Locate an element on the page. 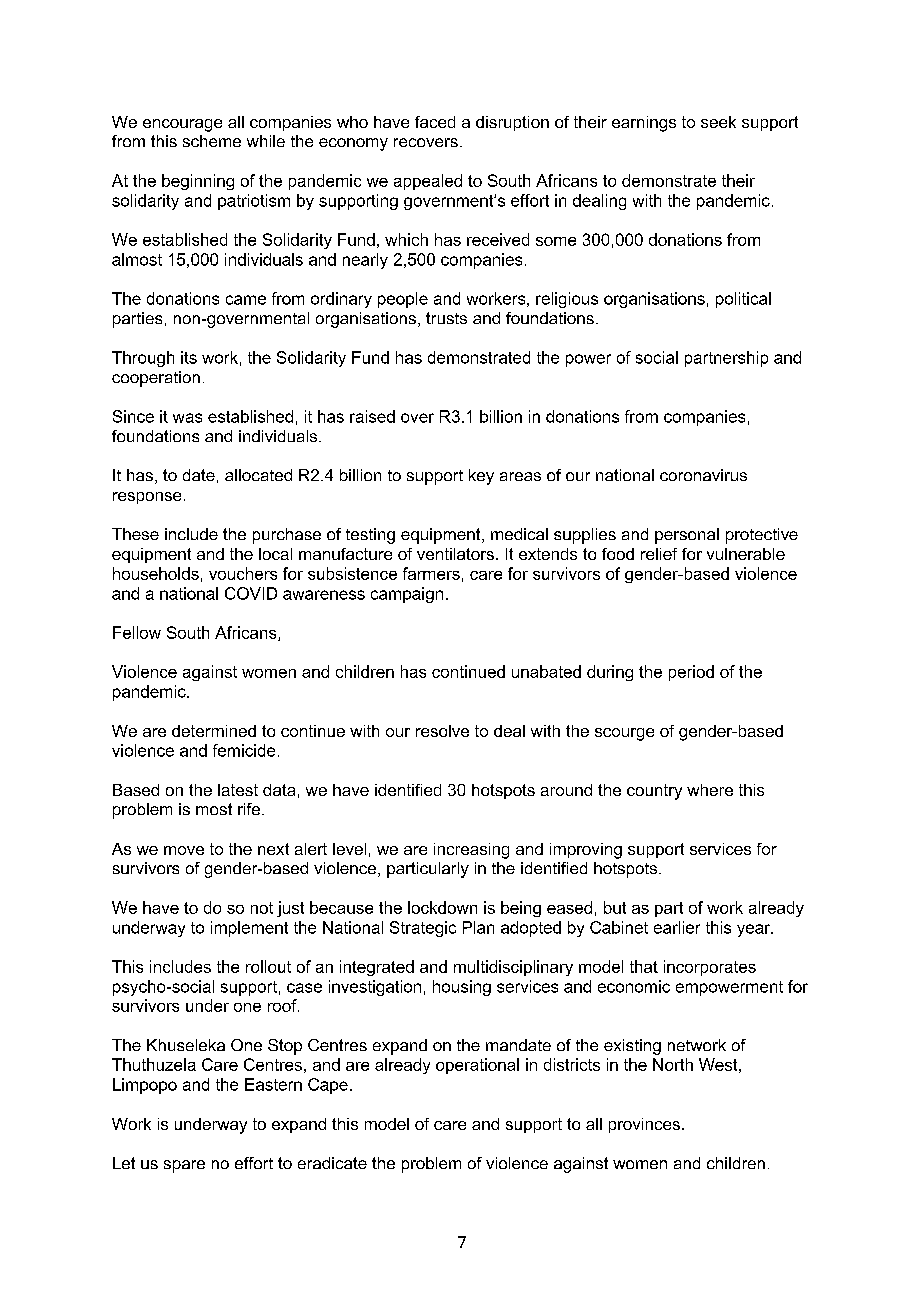 This document has width=924, height=1308. personal is located at coordinates (687, 536).
